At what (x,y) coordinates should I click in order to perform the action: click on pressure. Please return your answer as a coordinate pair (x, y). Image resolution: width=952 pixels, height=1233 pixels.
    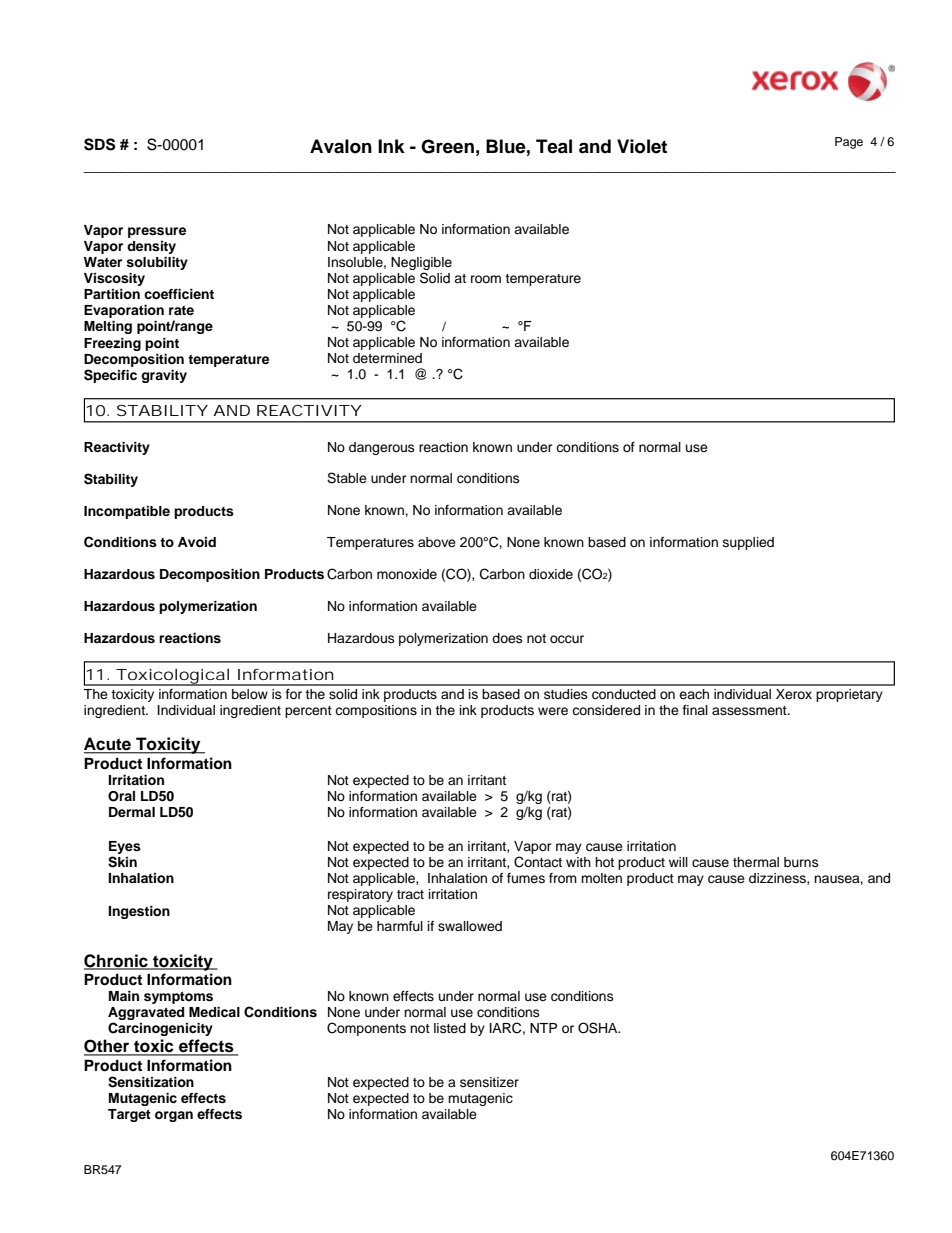
    Looking at the image, I should click on (157, 232).
